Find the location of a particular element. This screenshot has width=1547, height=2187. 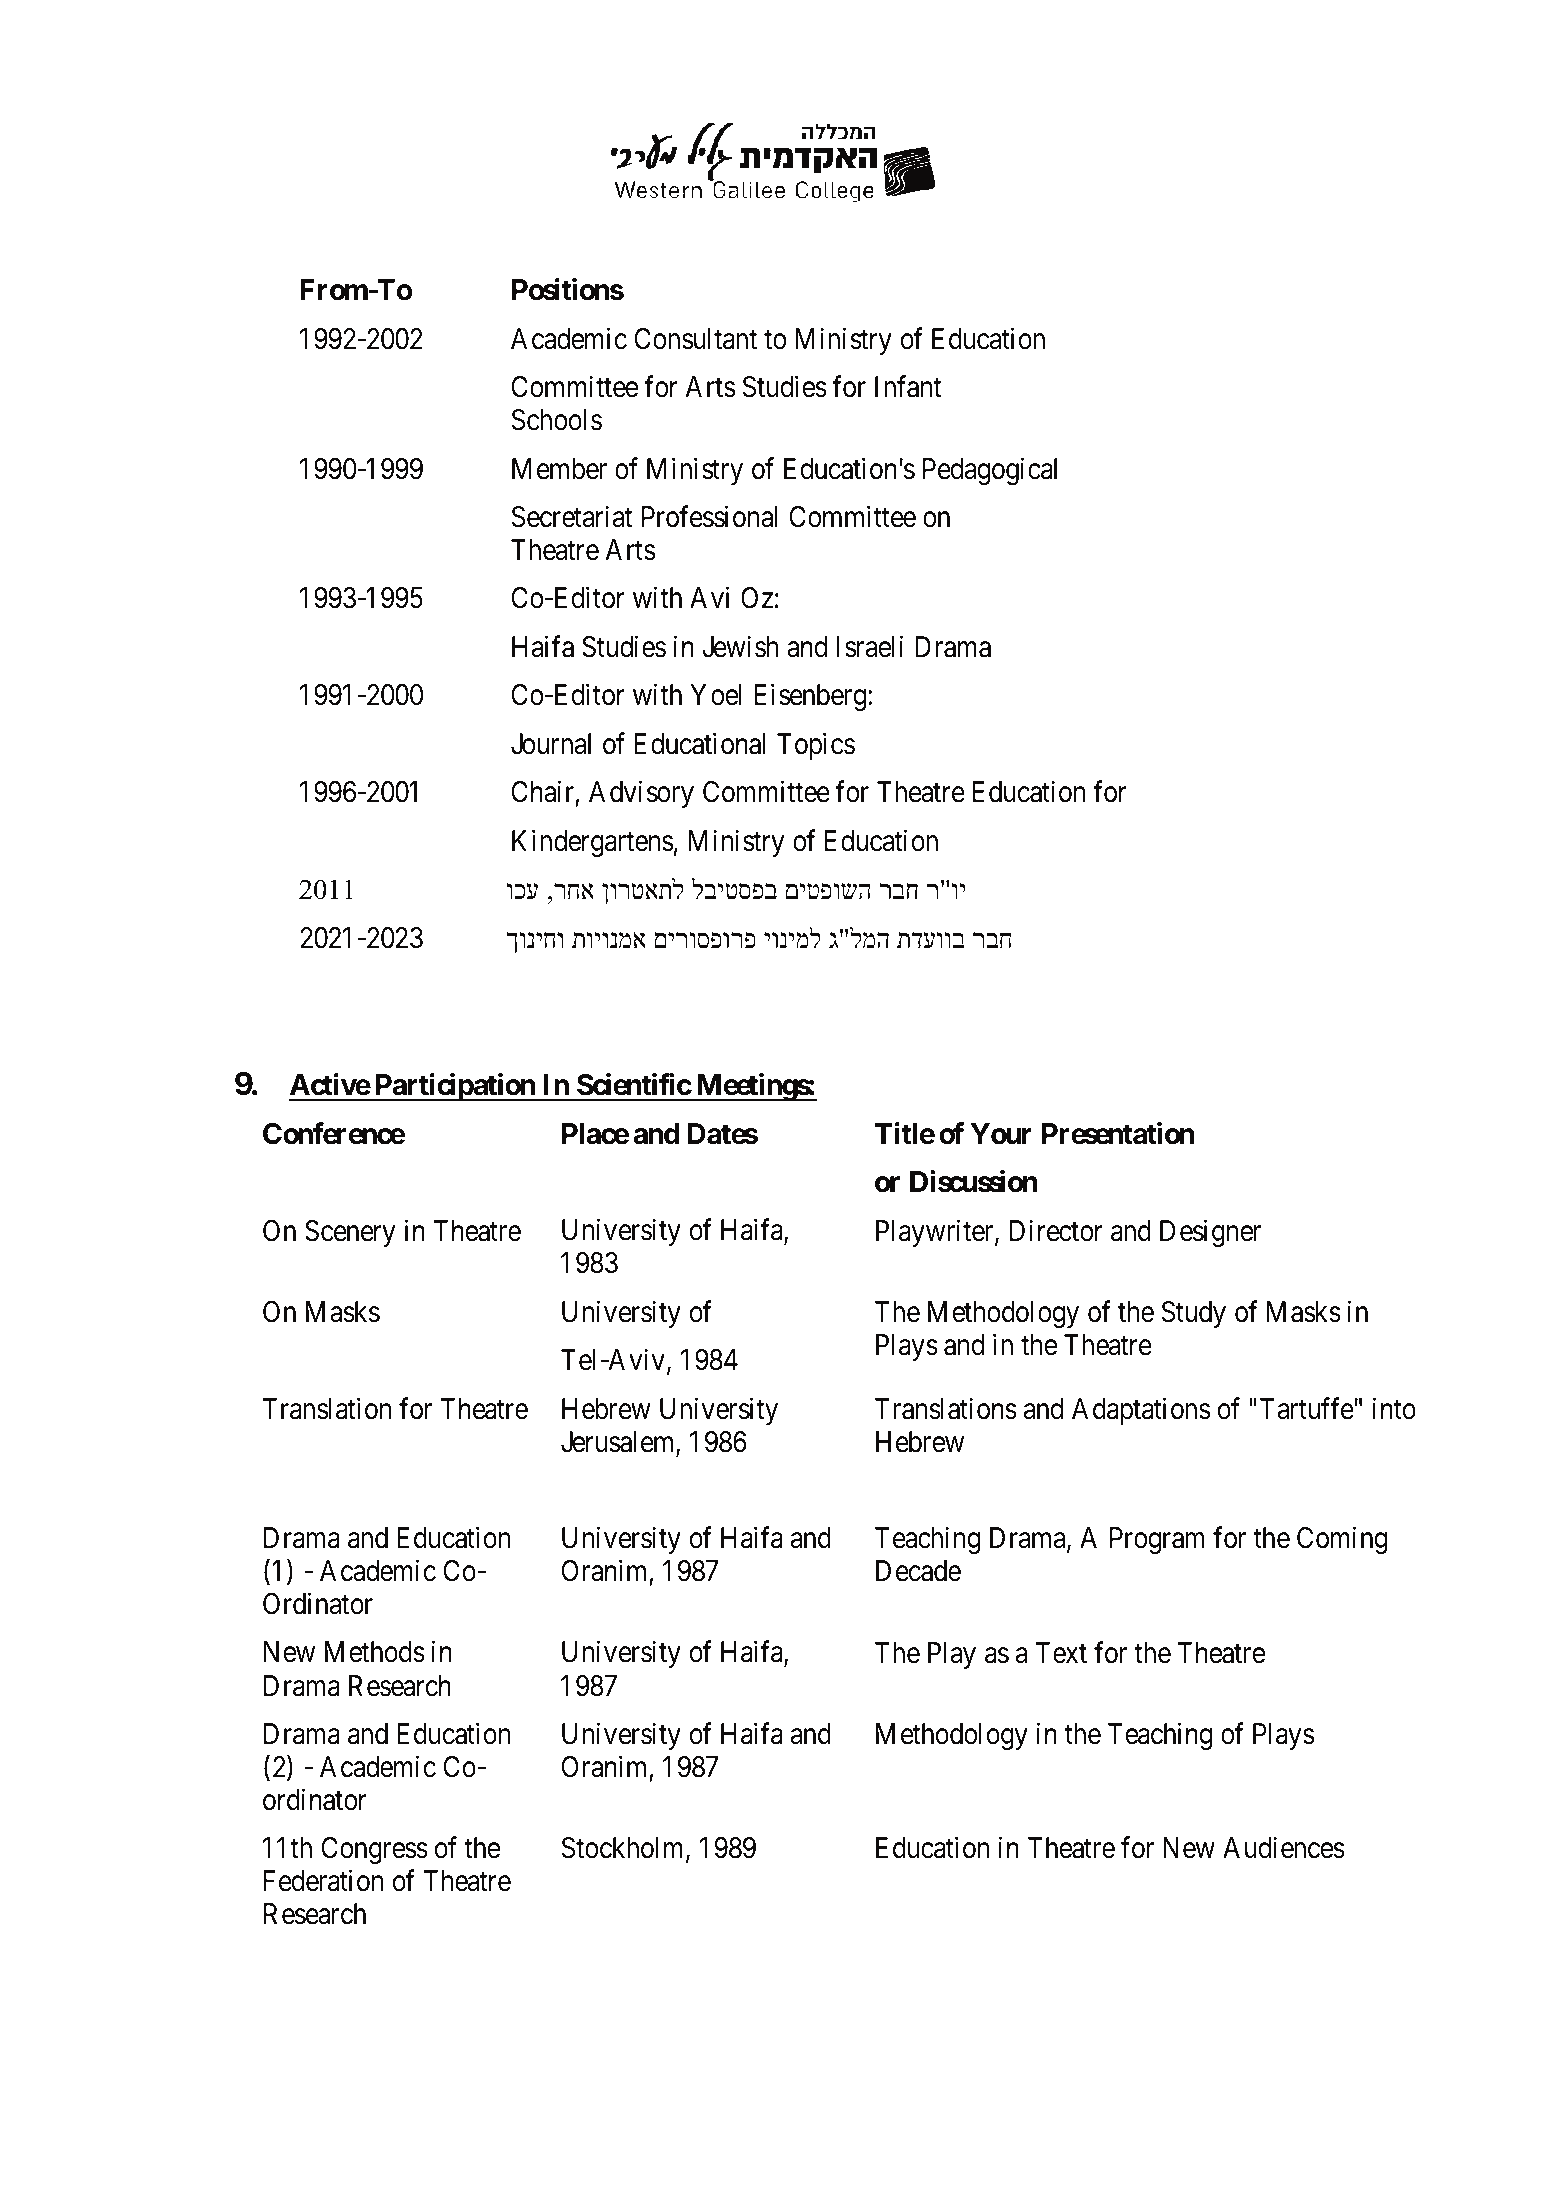

Text is located at coordinates (1061, 1653).
